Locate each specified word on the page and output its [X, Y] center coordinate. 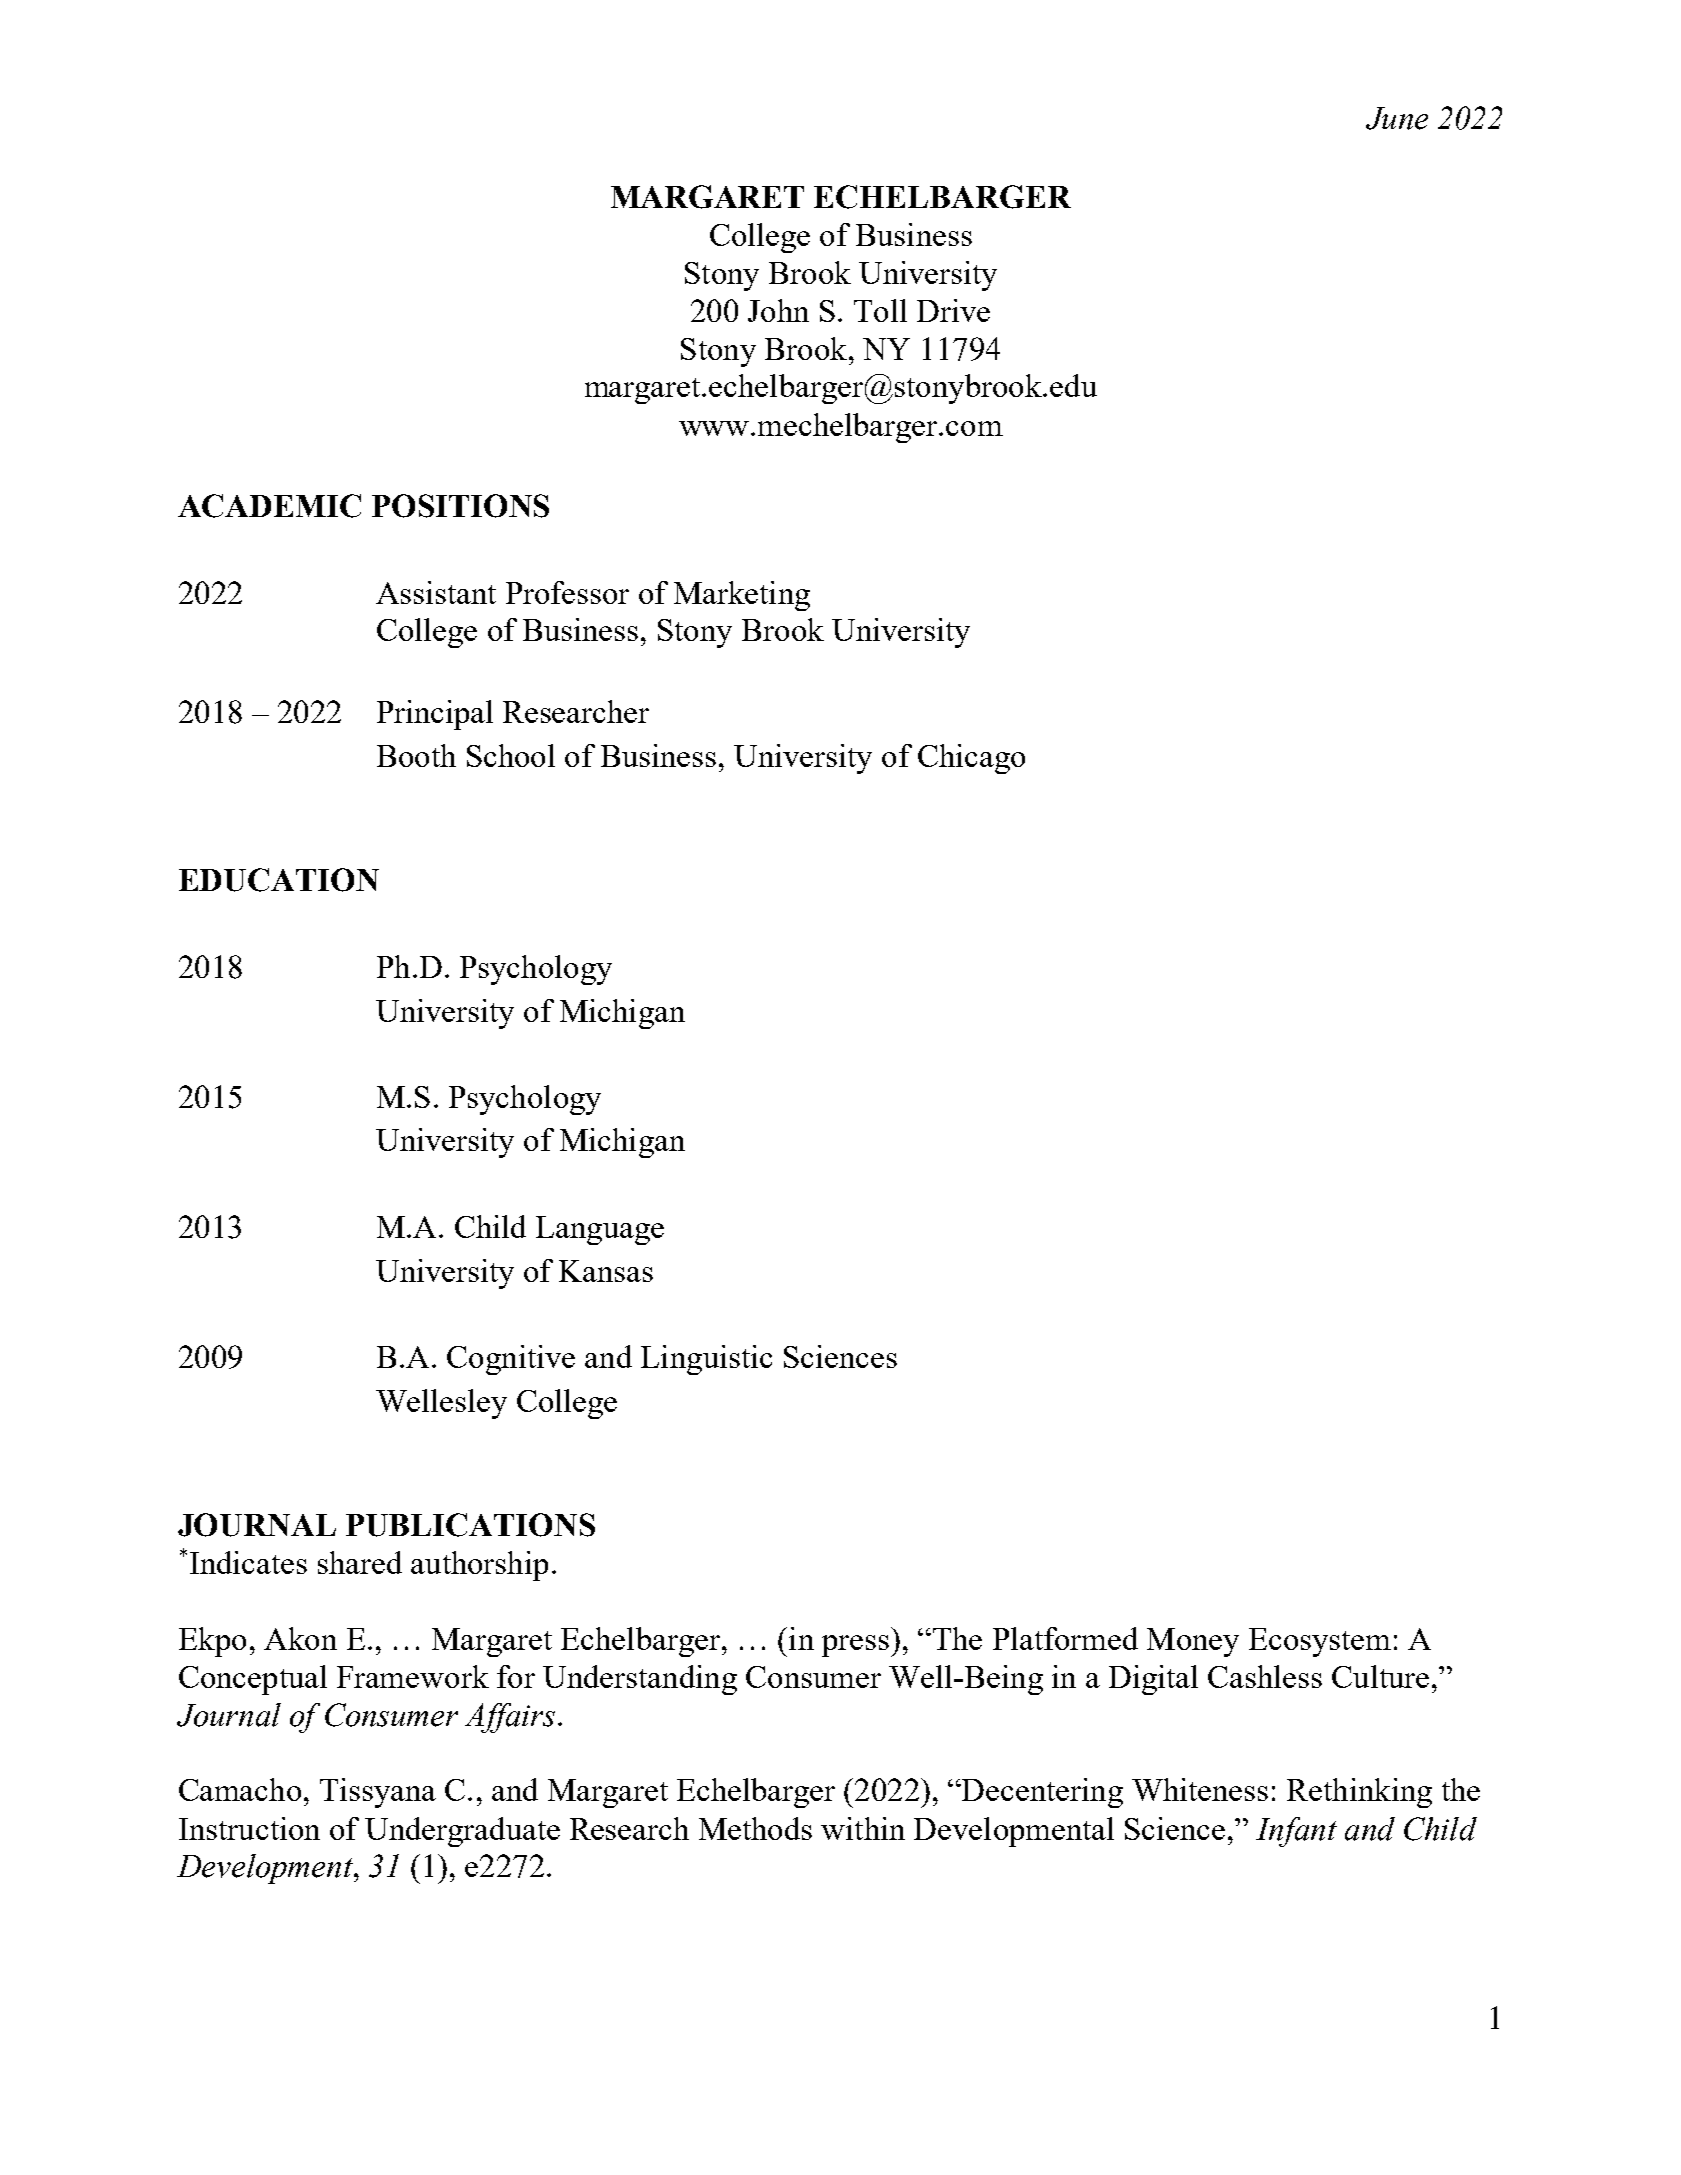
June [1397, 118]
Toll [880, 310]
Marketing [742, 596]
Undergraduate [462, 1832]
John [778, 310]
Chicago [971, 759]
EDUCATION [279, 880]
